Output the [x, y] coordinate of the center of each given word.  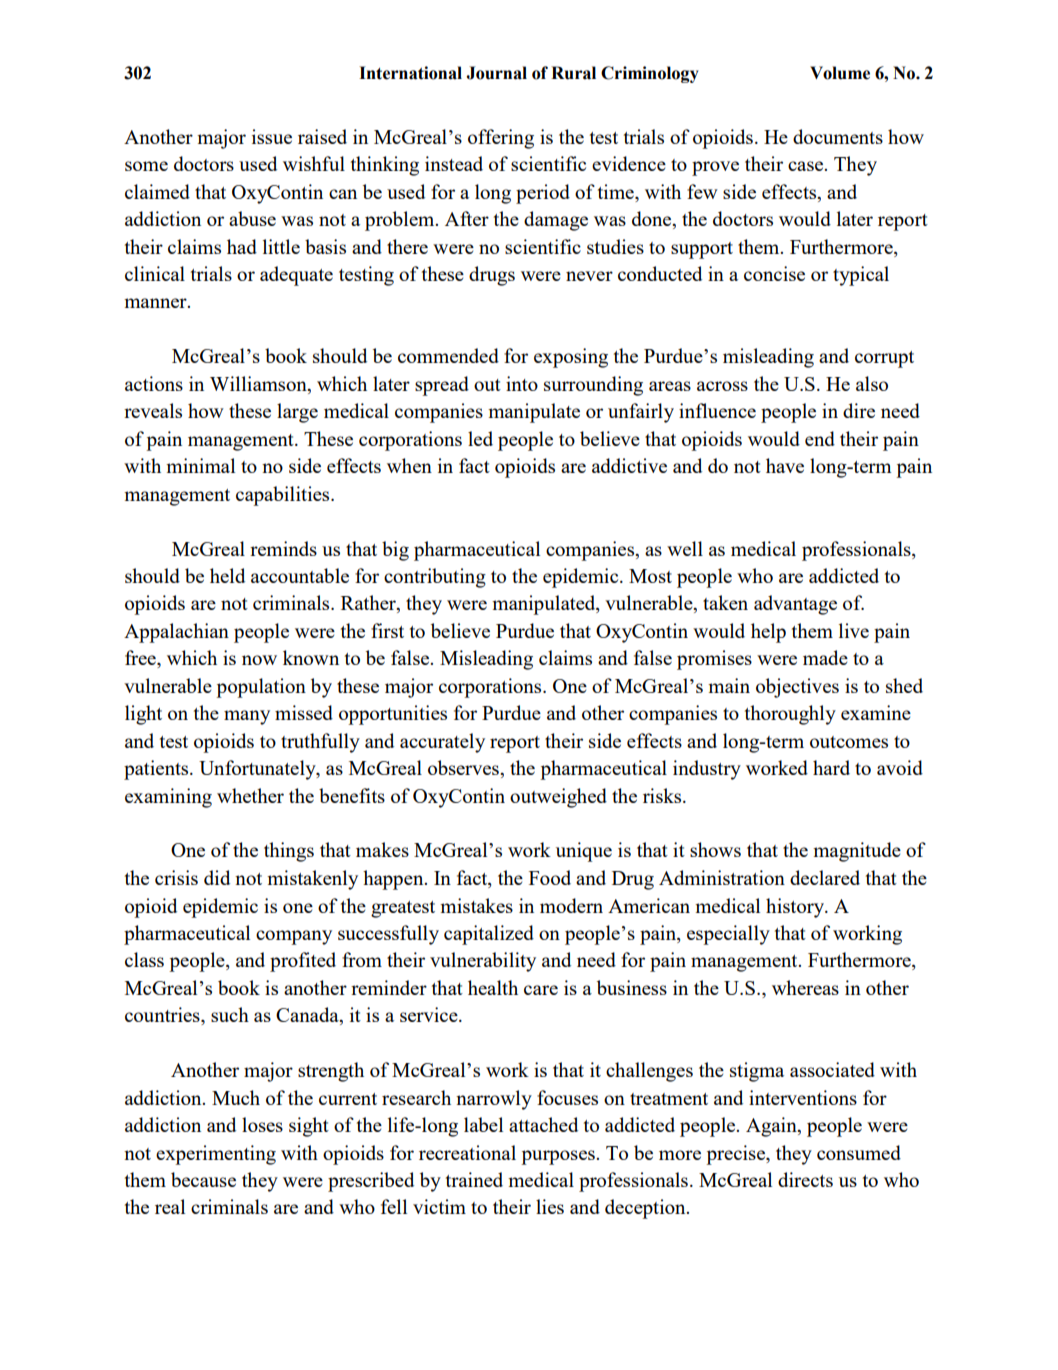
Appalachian [176, 633]
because [203, 1179]
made [825, 657]
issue [272, 136]
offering [501, 139]
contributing [435, 578]
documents [838, 136]
